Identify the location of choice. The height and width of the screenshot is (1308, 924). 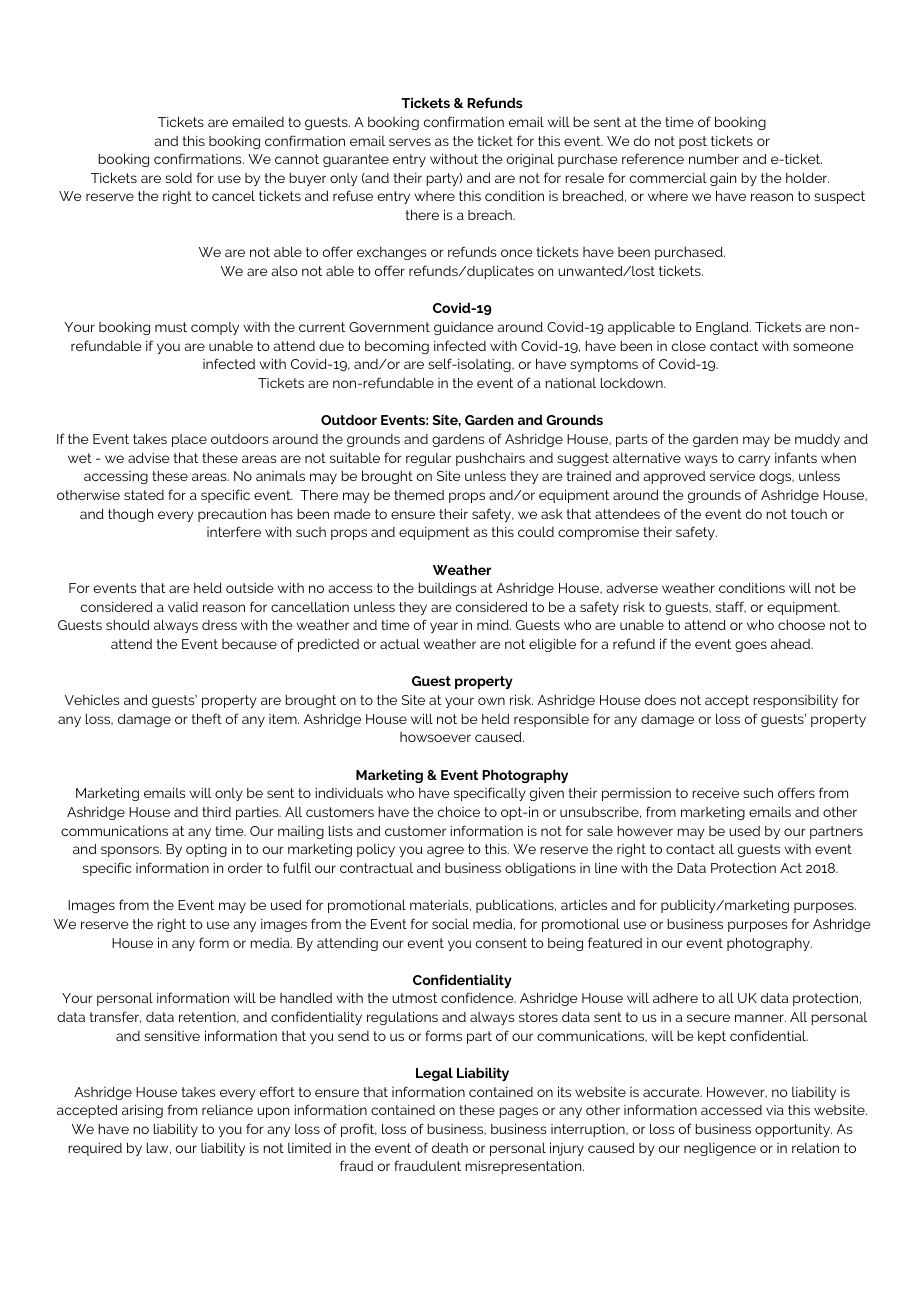
(459, 811).
